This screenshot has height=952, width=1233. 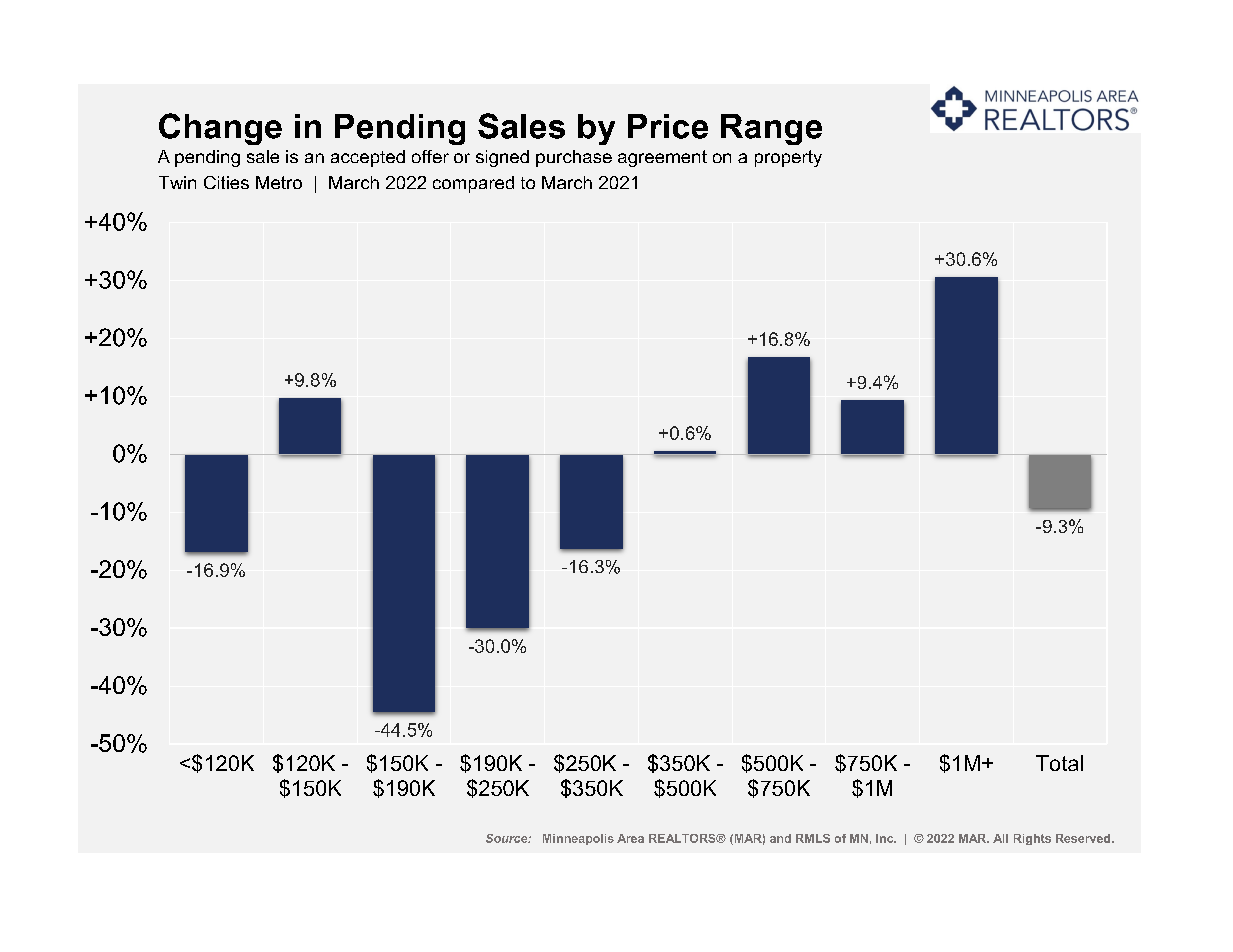 What do you see at coordinates (771, 129) in the screenshot?
I see `Range` at bounding box center [771, 129].
